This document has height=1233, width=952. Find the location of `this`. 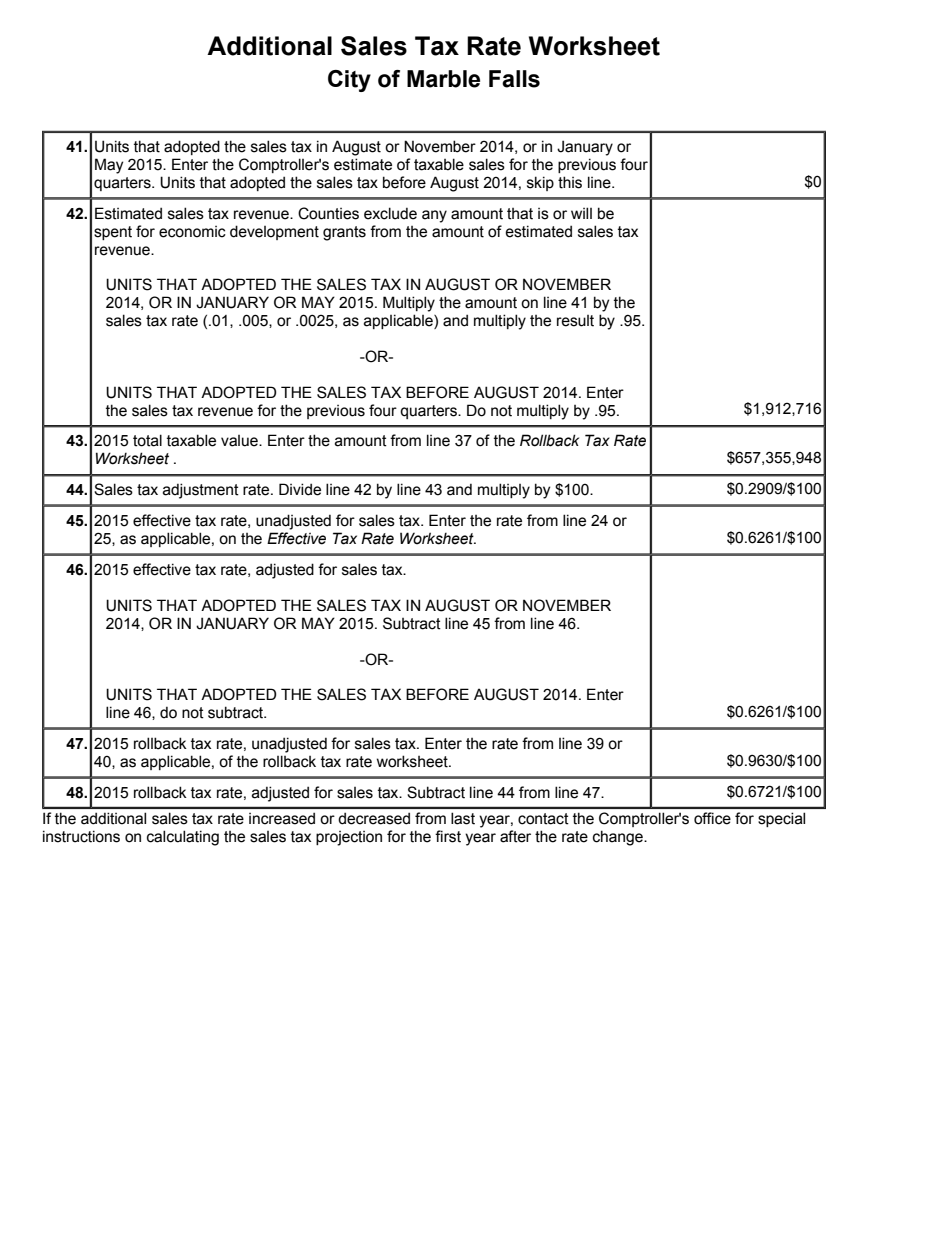

this is located at coordinates (570, 182).
